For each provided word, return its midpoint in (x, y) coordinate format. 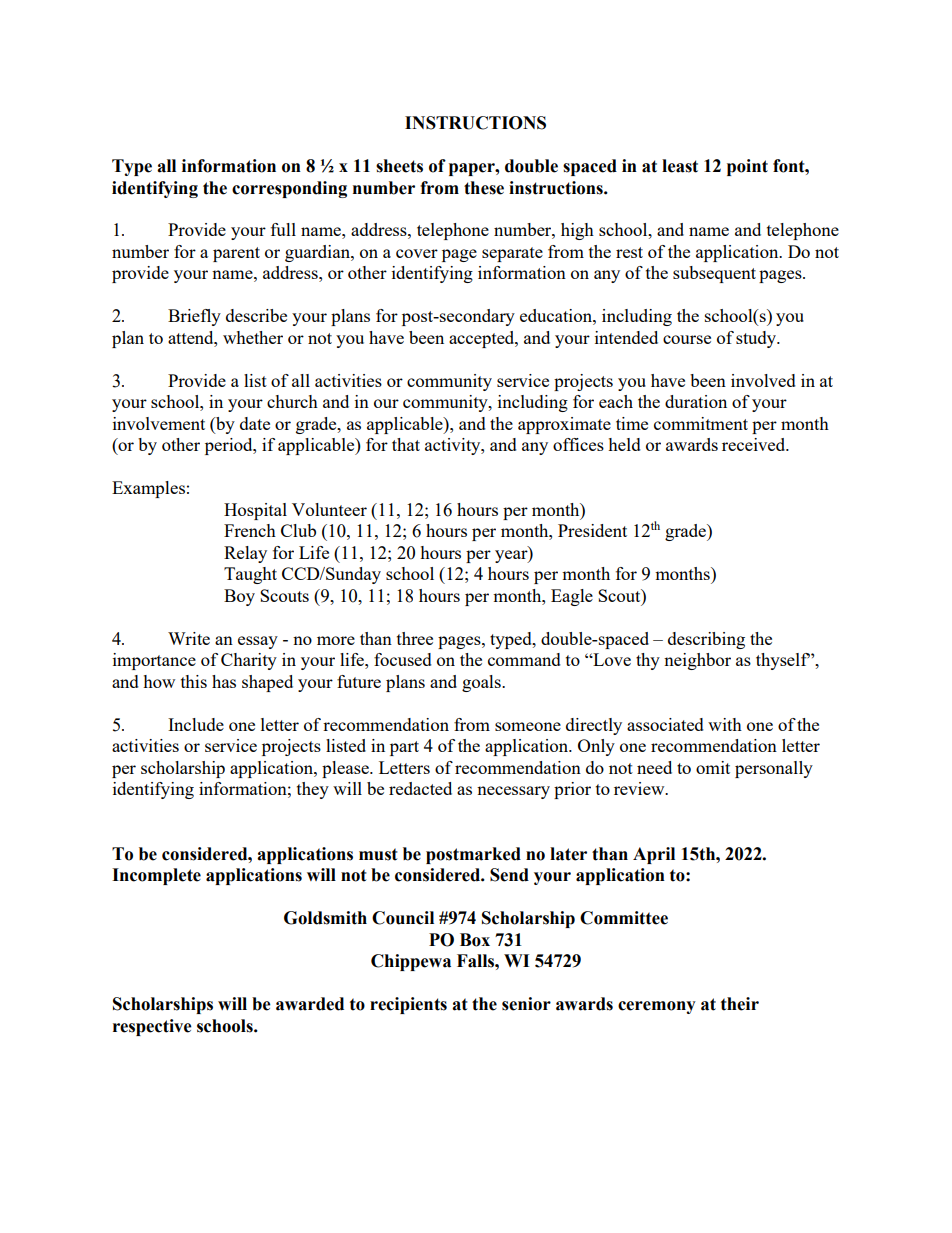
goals (482, 683)
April (654, 855)
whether (253, 337)
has (224, 681)
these (484, 188)
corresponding (289, 189)
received (755, 444)
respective (152, 1027)
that (406, 444)
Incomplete (156, 876)
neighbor (697, 661)
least (680, 166)
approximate (564, 425)
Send (509, 875)
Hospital (255, 511)
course (687, 339)
